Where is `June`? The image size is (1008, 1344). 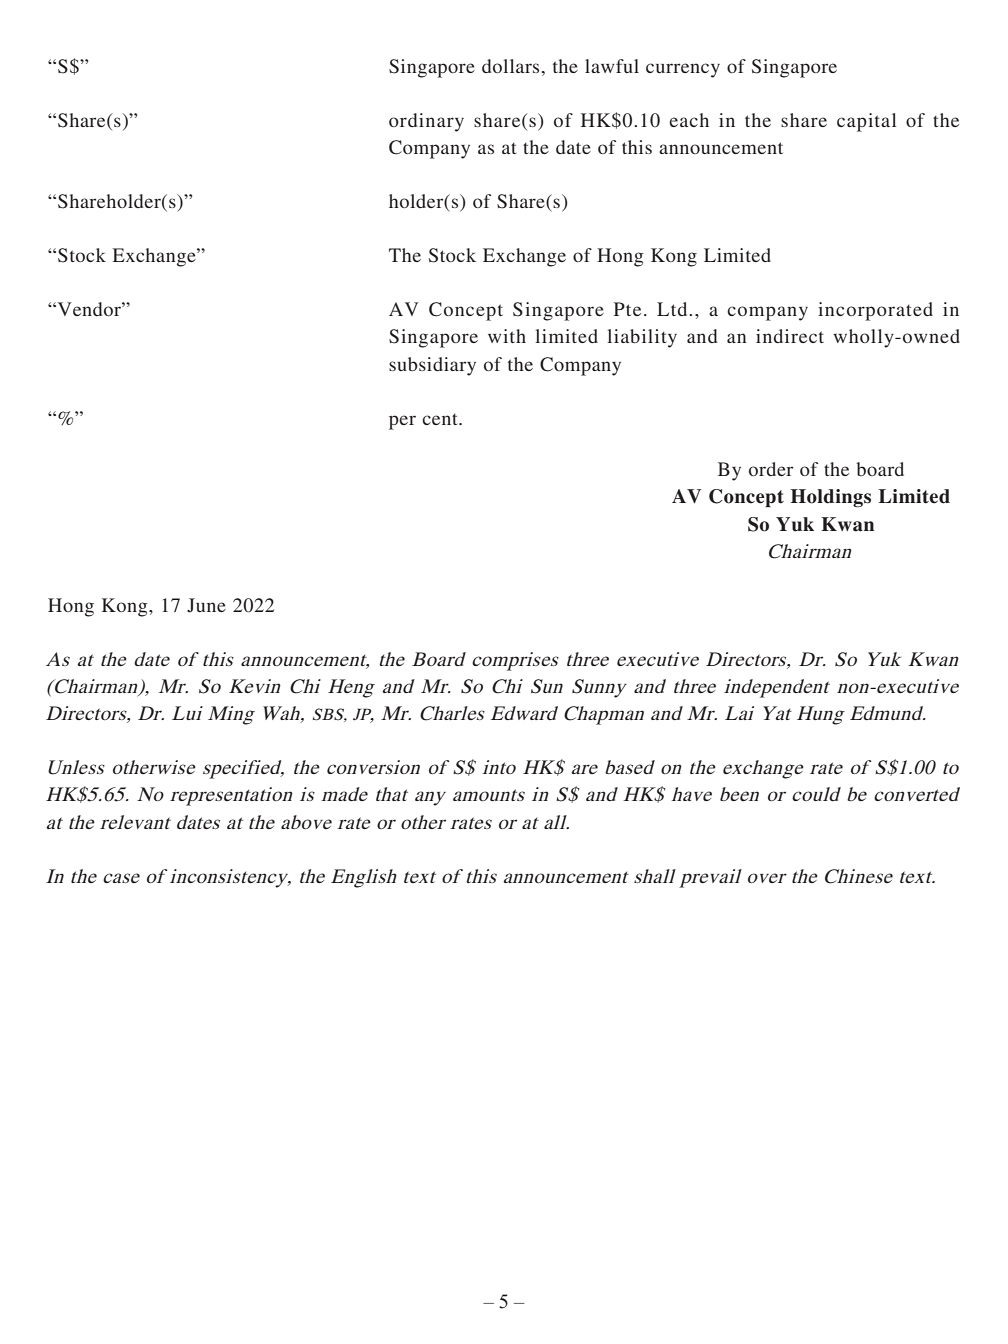
June is located at coordinates (206, 605).
